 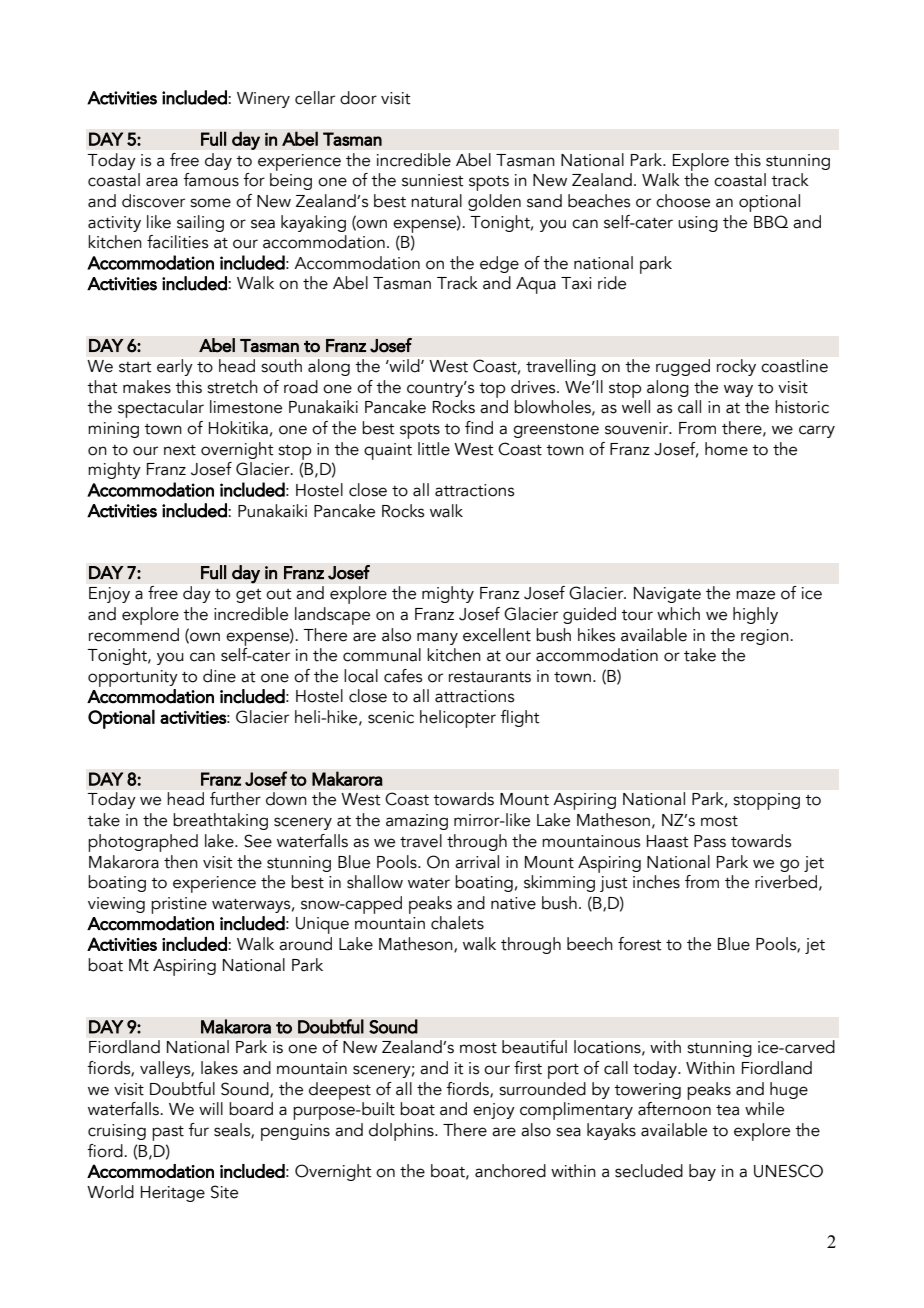 I want to click on famous, so click(x=211, y=180).
